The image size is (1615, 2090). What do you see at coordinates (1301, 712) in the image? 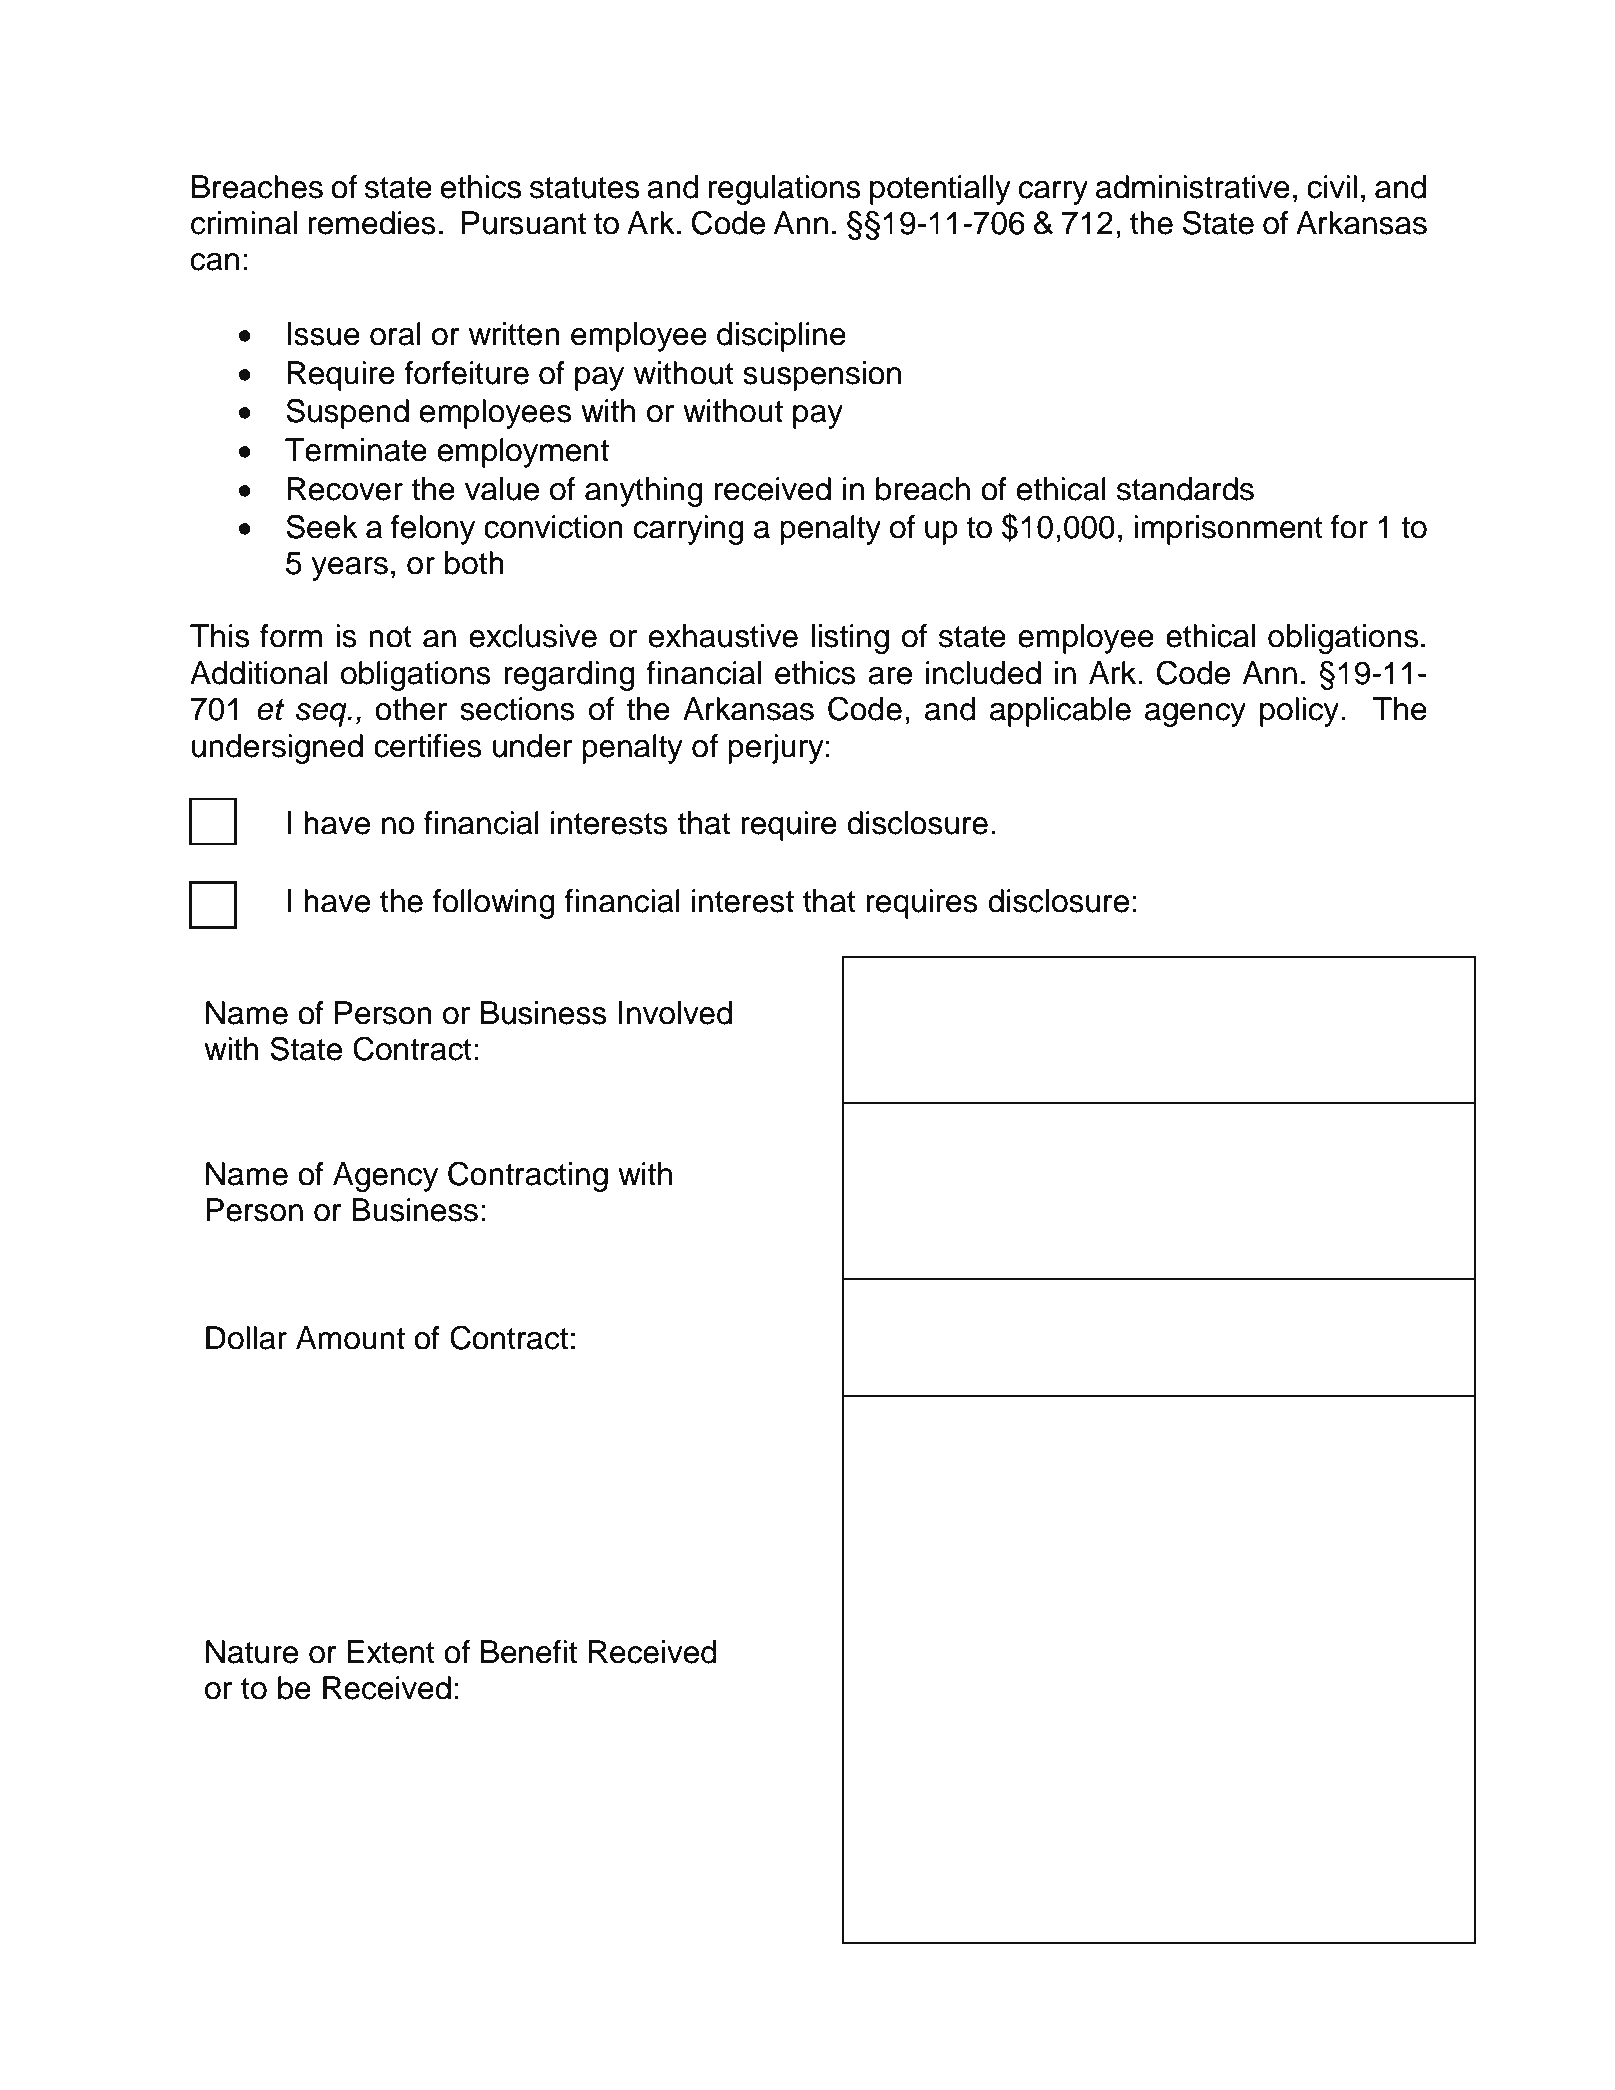
I see `policy` at bounding box center [1301, 712].
